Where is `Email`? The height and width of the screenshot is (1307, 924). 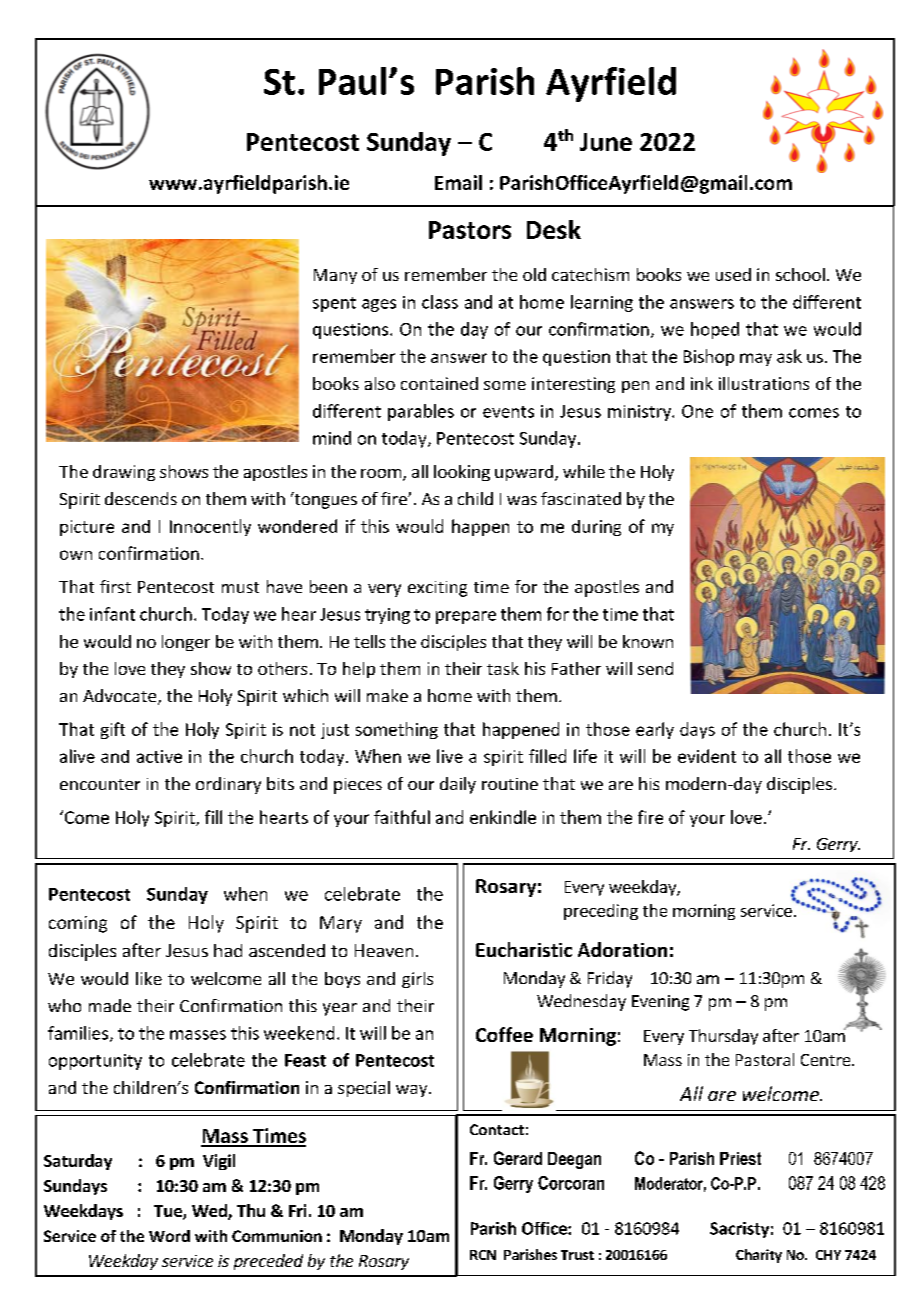 Email is located at coordinates (458, 182).
